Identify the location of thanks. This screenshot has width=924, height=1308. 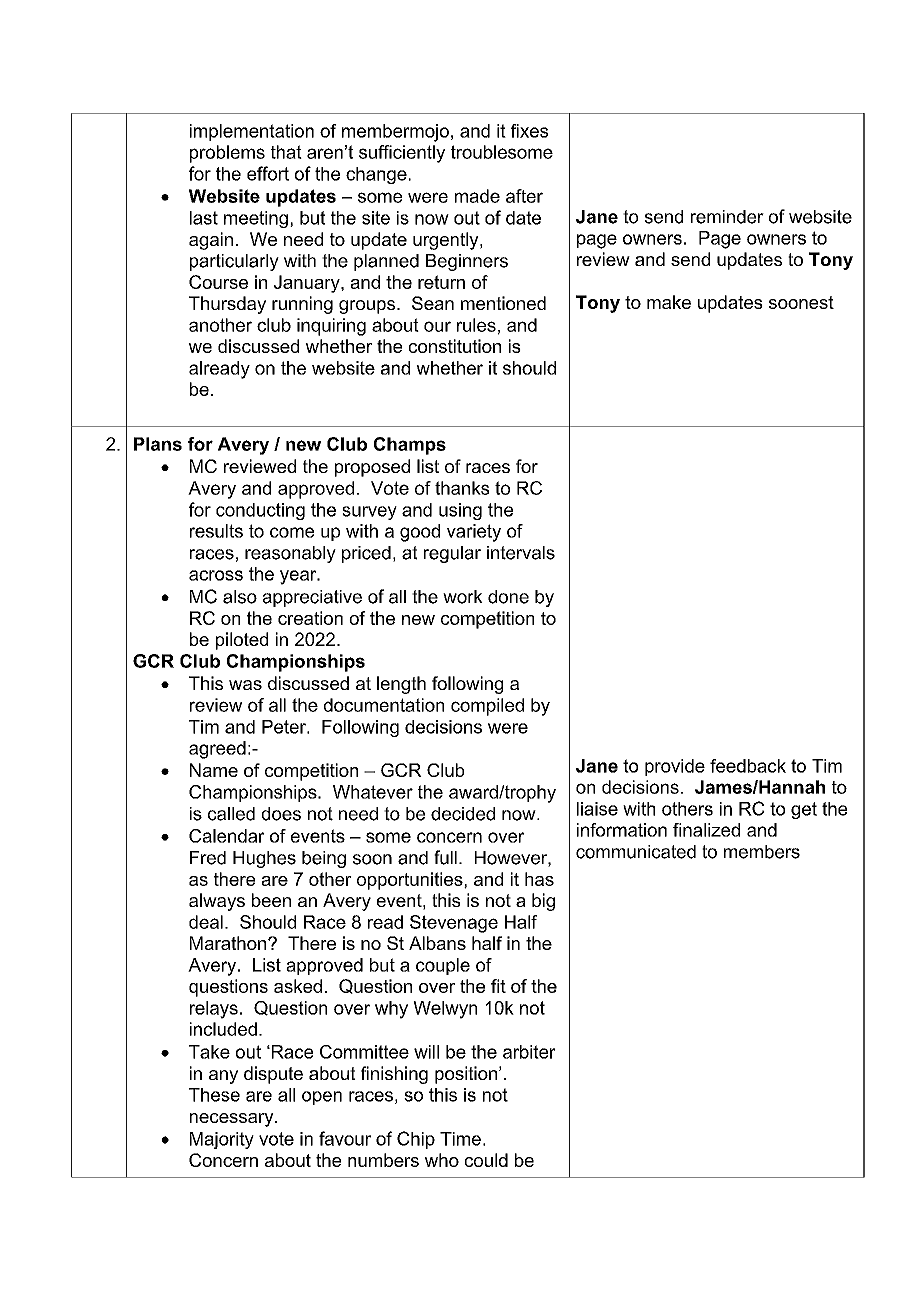
(462, 488).
